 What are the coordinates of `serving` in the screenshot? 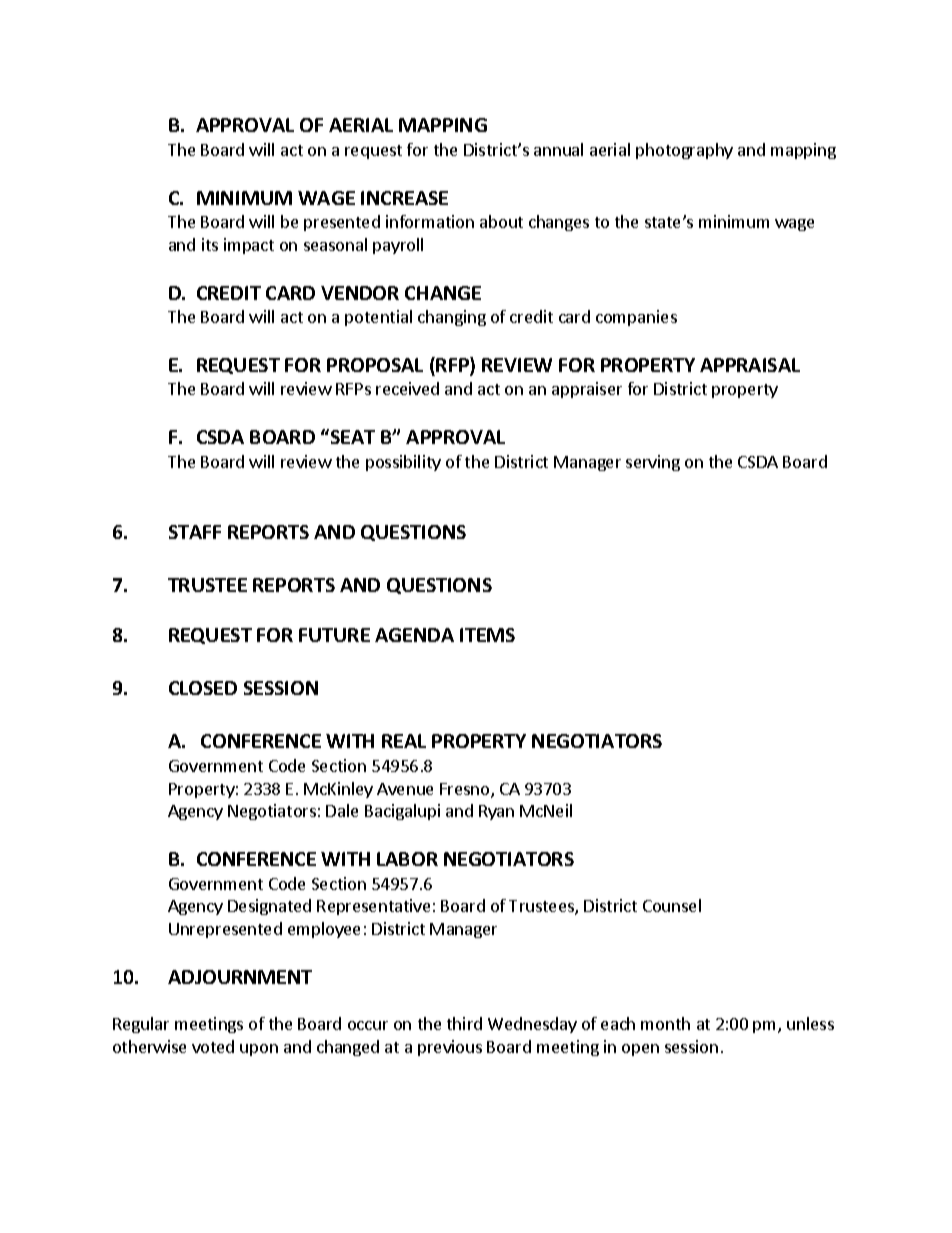 It's located at (653, 463).
